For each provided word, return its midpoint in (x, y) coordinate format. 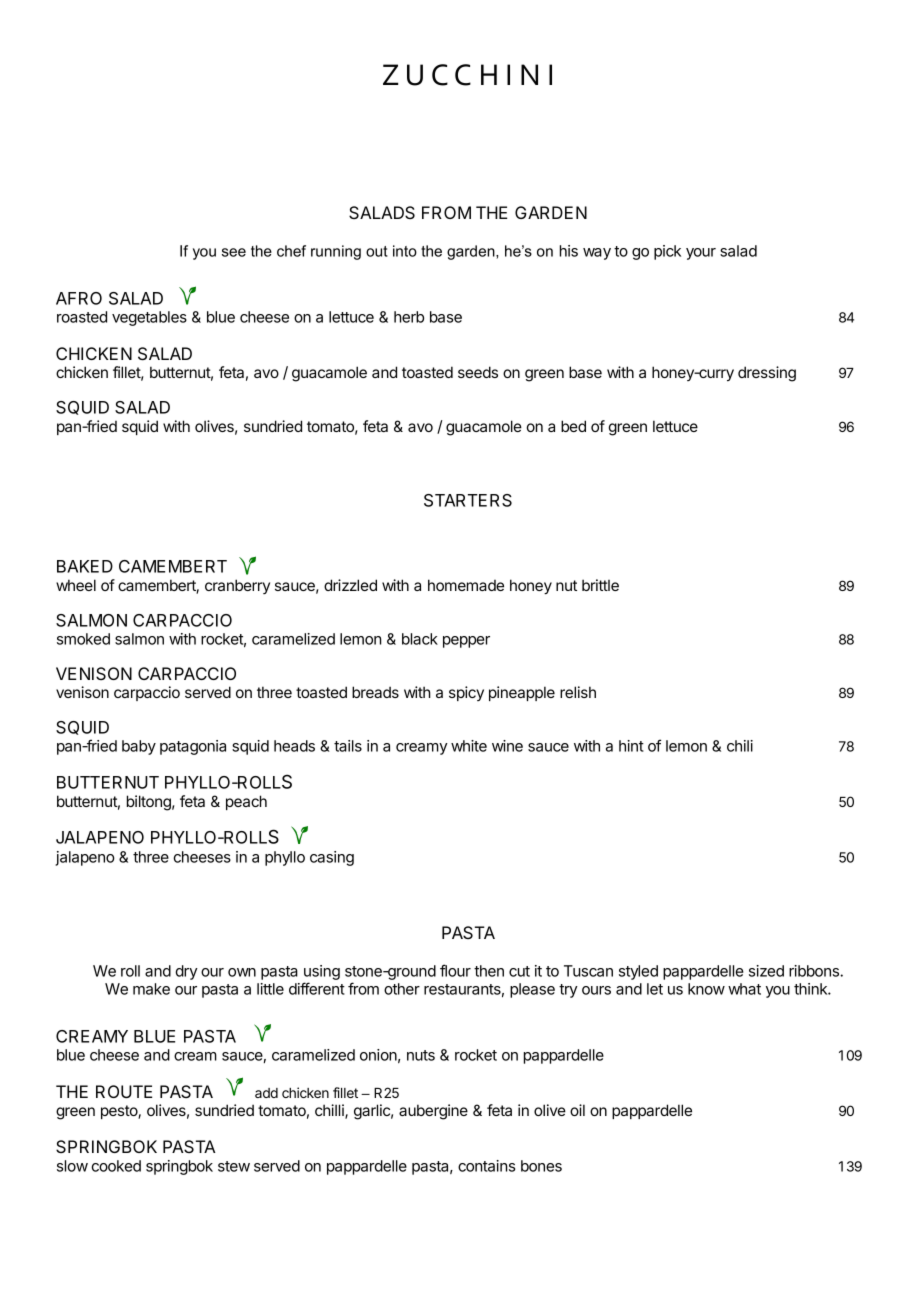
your (701, 254)
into (405, 251)
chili (740, 746)
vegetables (149, 318)
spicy (466, 693)
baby (139, 747)
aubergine (433, 1112)
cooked (116, 1166)
